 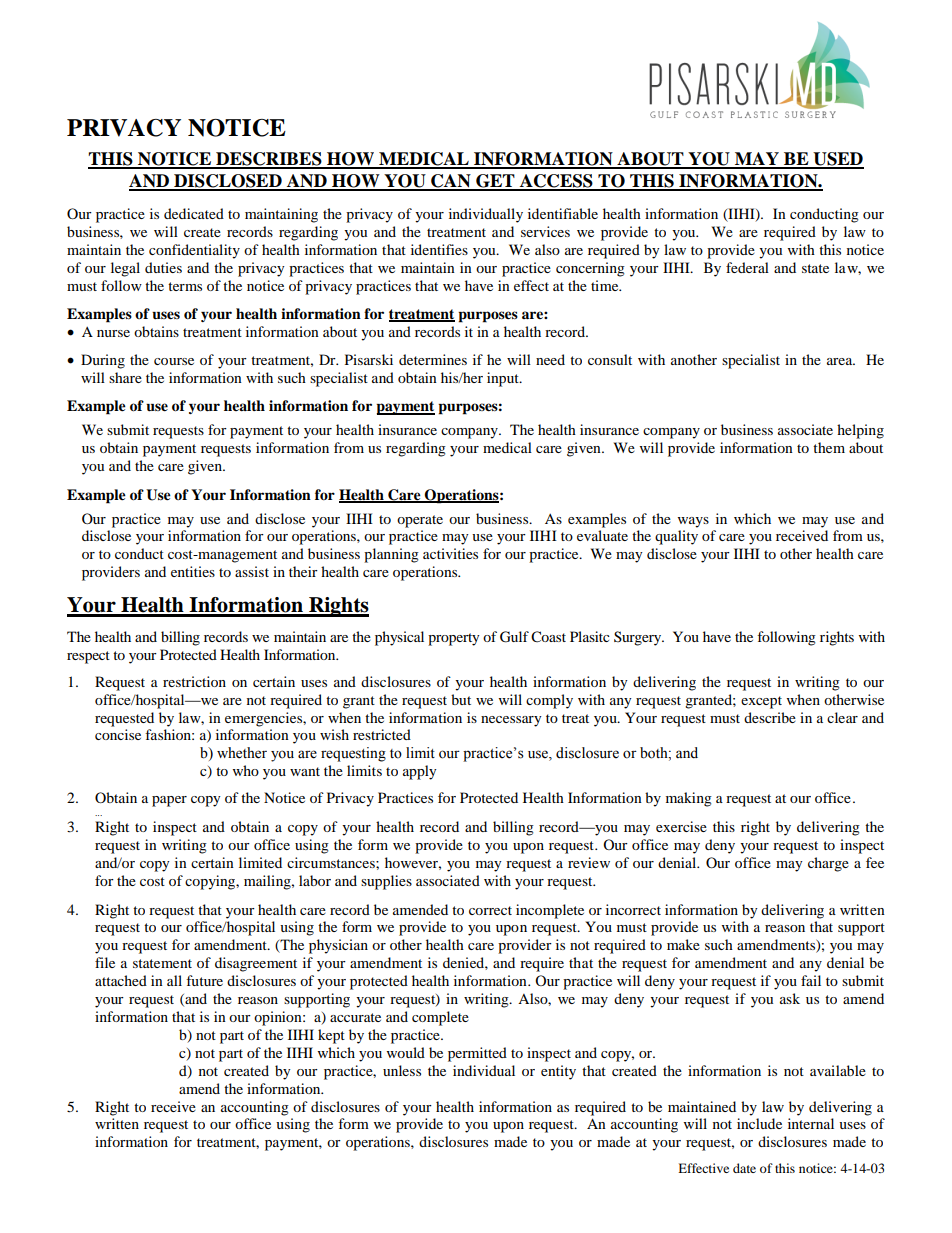 I want to click on except, so click(x=761, y=702).
